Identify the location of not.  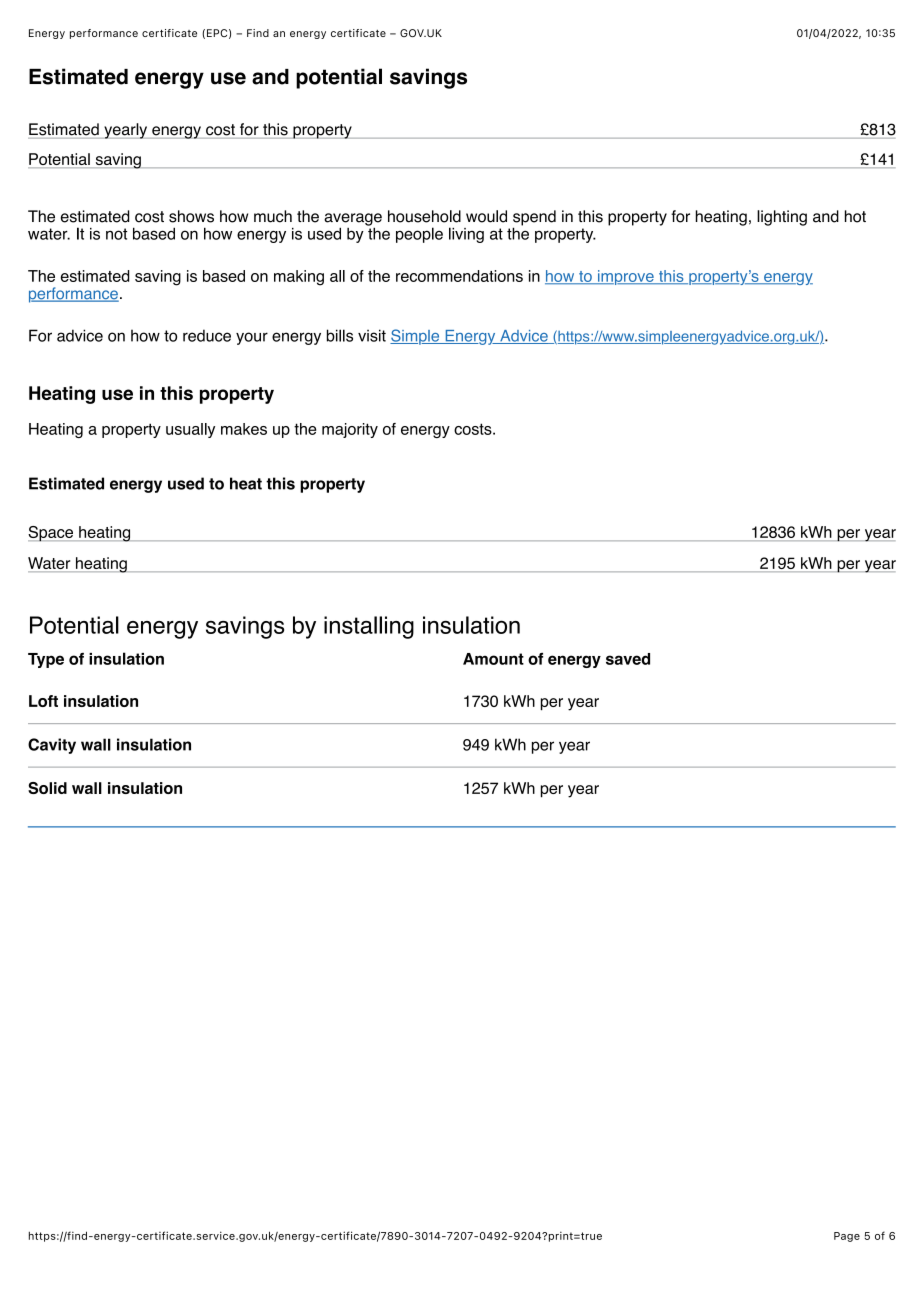
(116, 234).
